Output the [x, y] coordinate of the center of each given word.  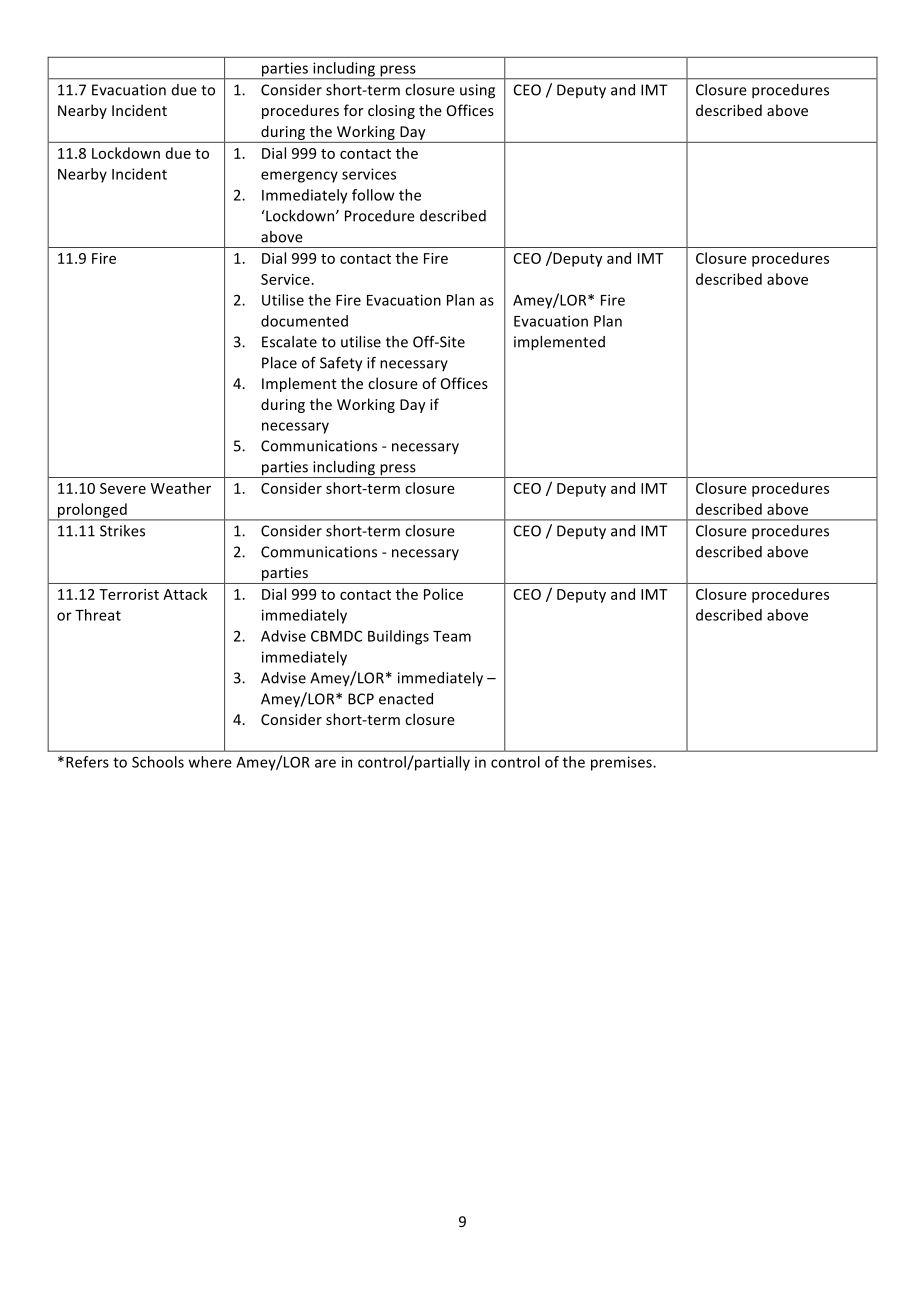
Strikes [122, 531]
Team [452, 636]
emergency [299, 177]
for [354, 110]
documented [304, 321]
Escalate [289, 342]
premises [622, 763]
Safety [341, 364]
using [477, 91]
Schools [158, 762]
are [325, 763]
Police [443, 594]
